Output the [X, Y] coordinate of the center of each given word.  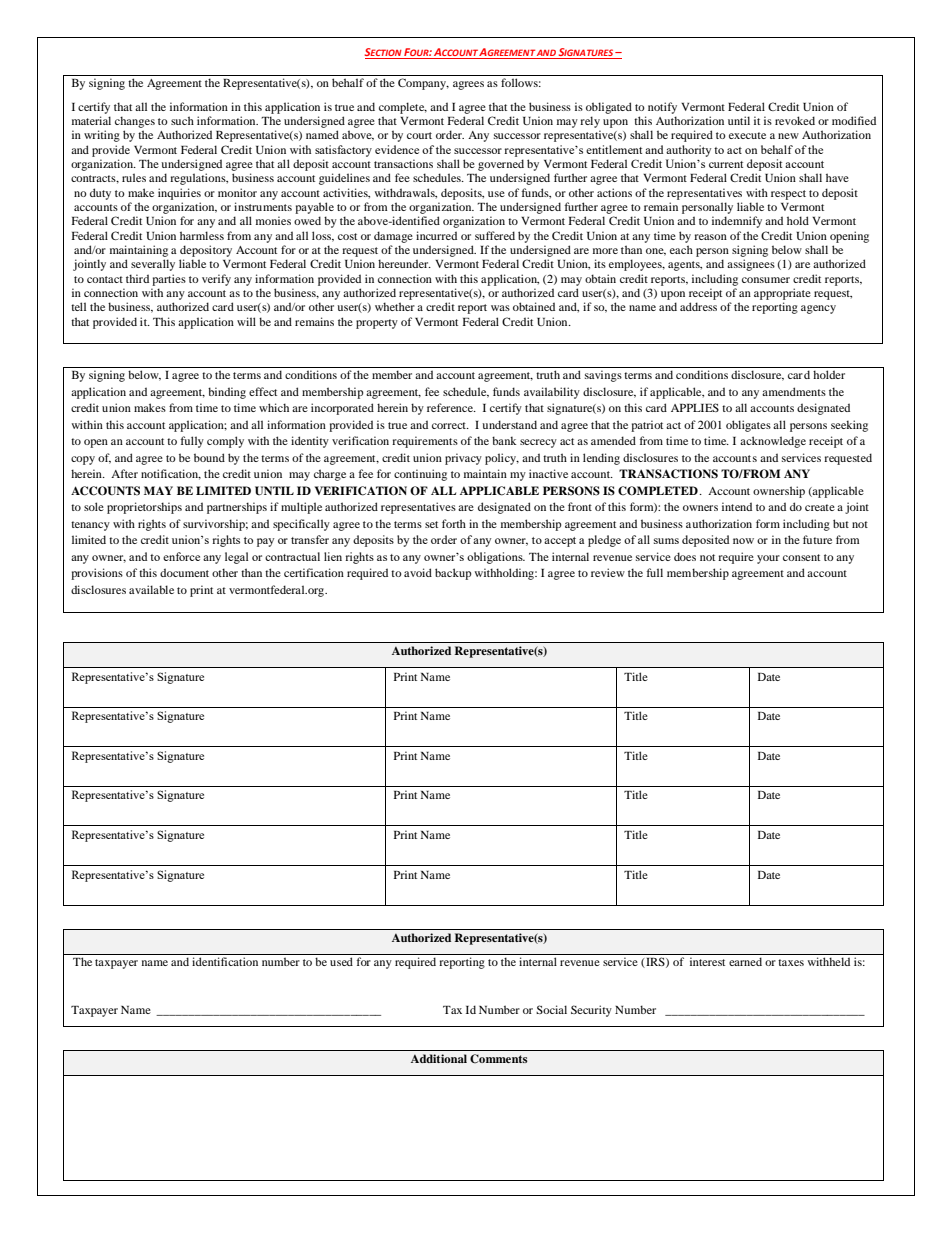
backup [453, 574]
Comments [499, 1059]
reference [451, 407]
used [341, 961]
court [419, 135]
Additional [439, 1058]
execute [747, 135]
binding [227, 393]
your [768, 559]
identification [225, 961]
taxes [791, 962]
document [184, 572]
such [182, 120]
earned [745, 961]
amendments [794, 391]
